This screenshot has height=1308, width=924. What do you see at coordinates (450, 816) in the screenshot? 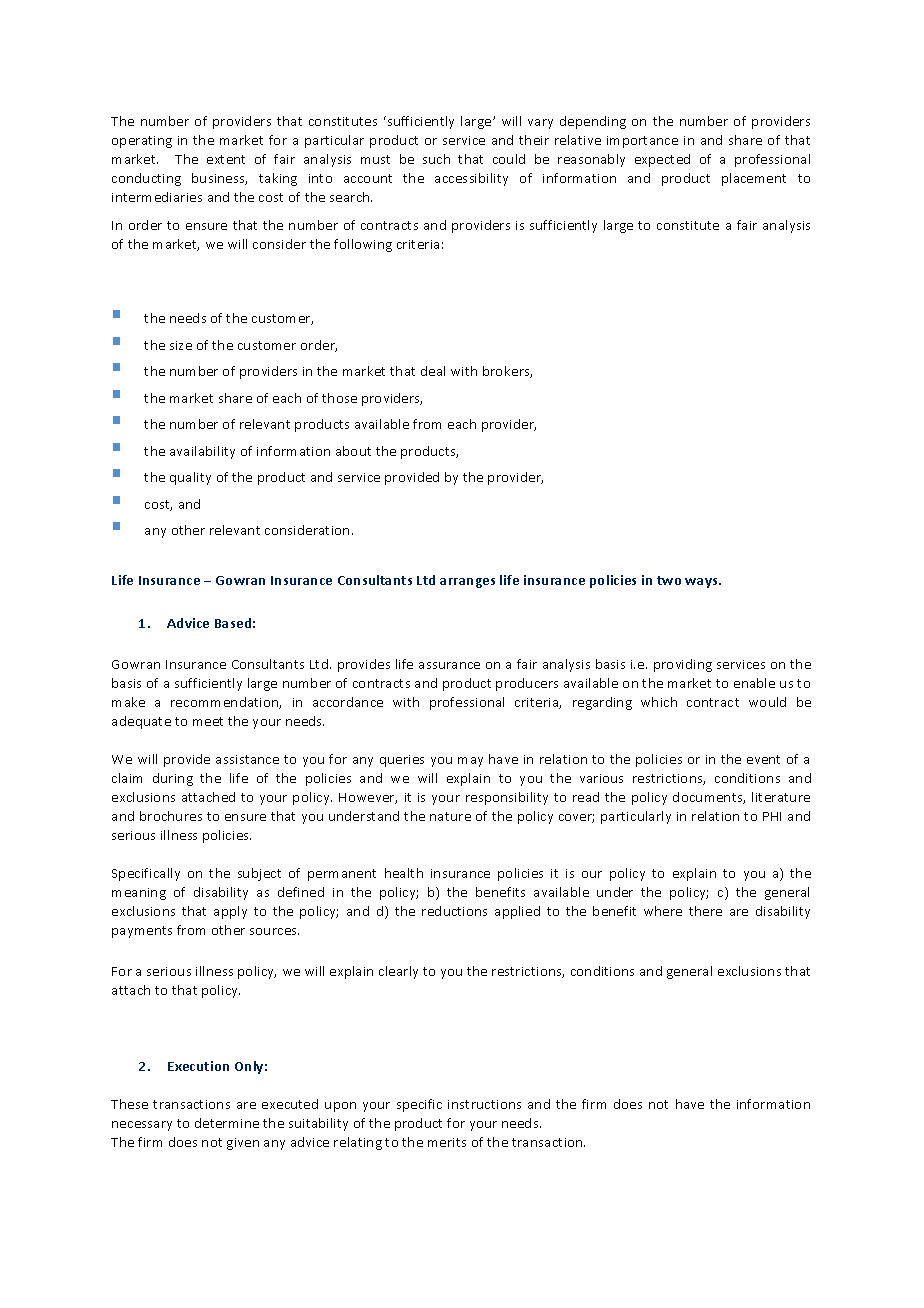
I see `nature` at bounding box center [450, 816].
